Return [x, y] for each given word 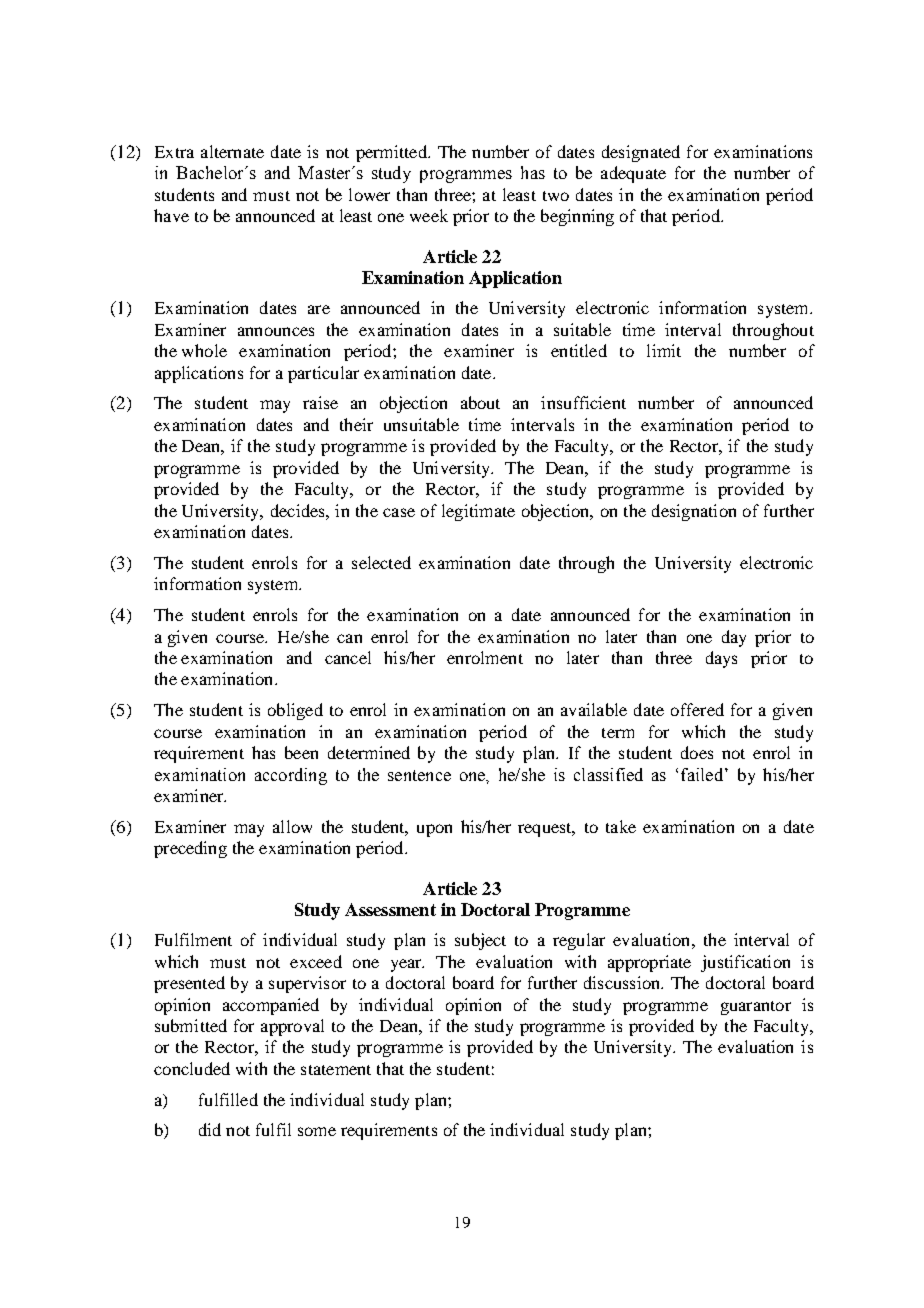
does [697, 752]
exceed [316, 961]
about [480, 402]
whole [204, 350]
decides [299, 510]
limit [664, 350]
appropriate [649, 963]
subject [480, 941]
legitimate [478, 512]
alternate [232, 151]
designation [694, 512]
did [210, 1129]
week [429, 215]
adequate [633, 174]
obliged [295, 711]
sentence [419, 775]
